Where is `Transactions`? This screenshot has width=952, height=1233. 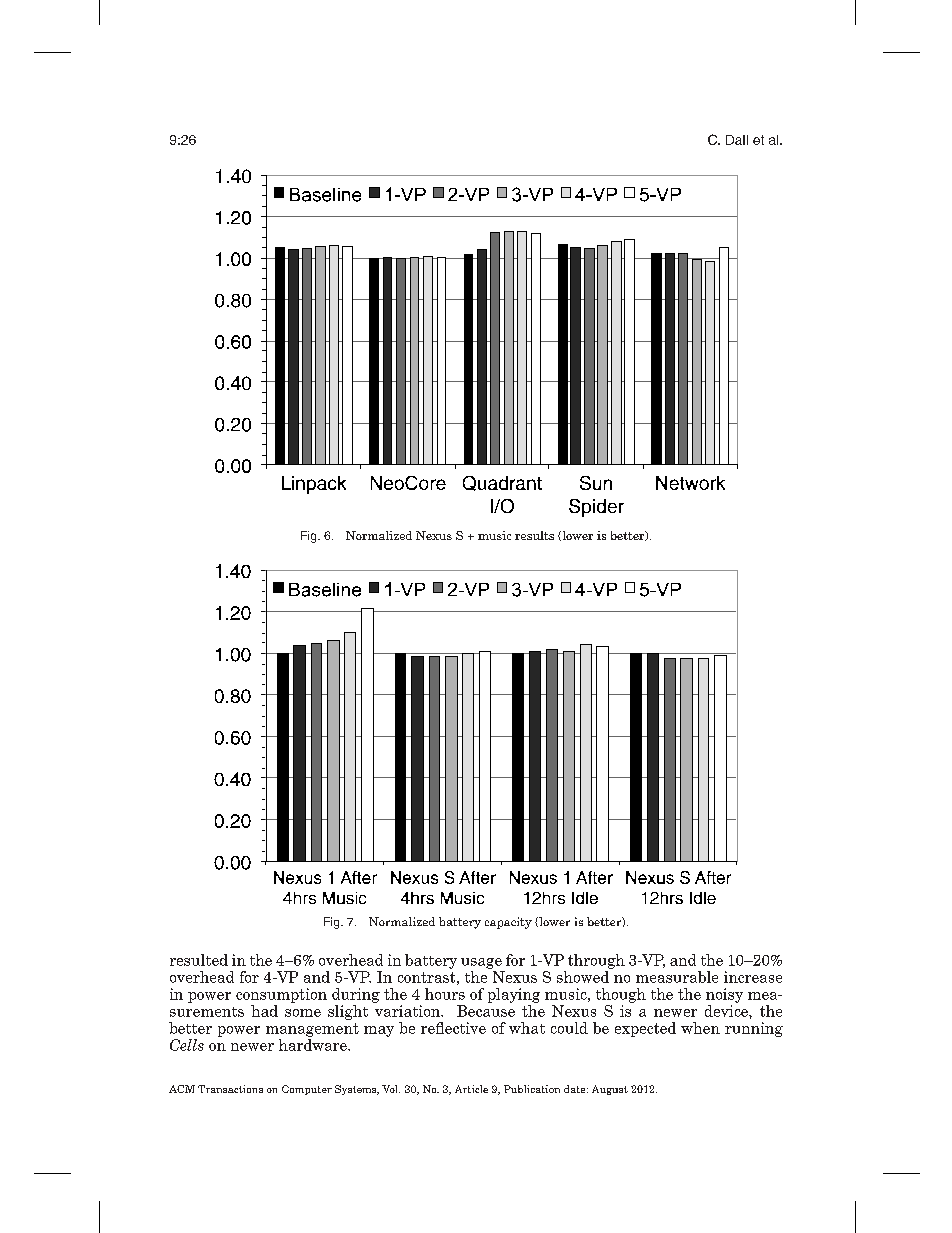
Transactions is located at coordinates (230, 1089).
